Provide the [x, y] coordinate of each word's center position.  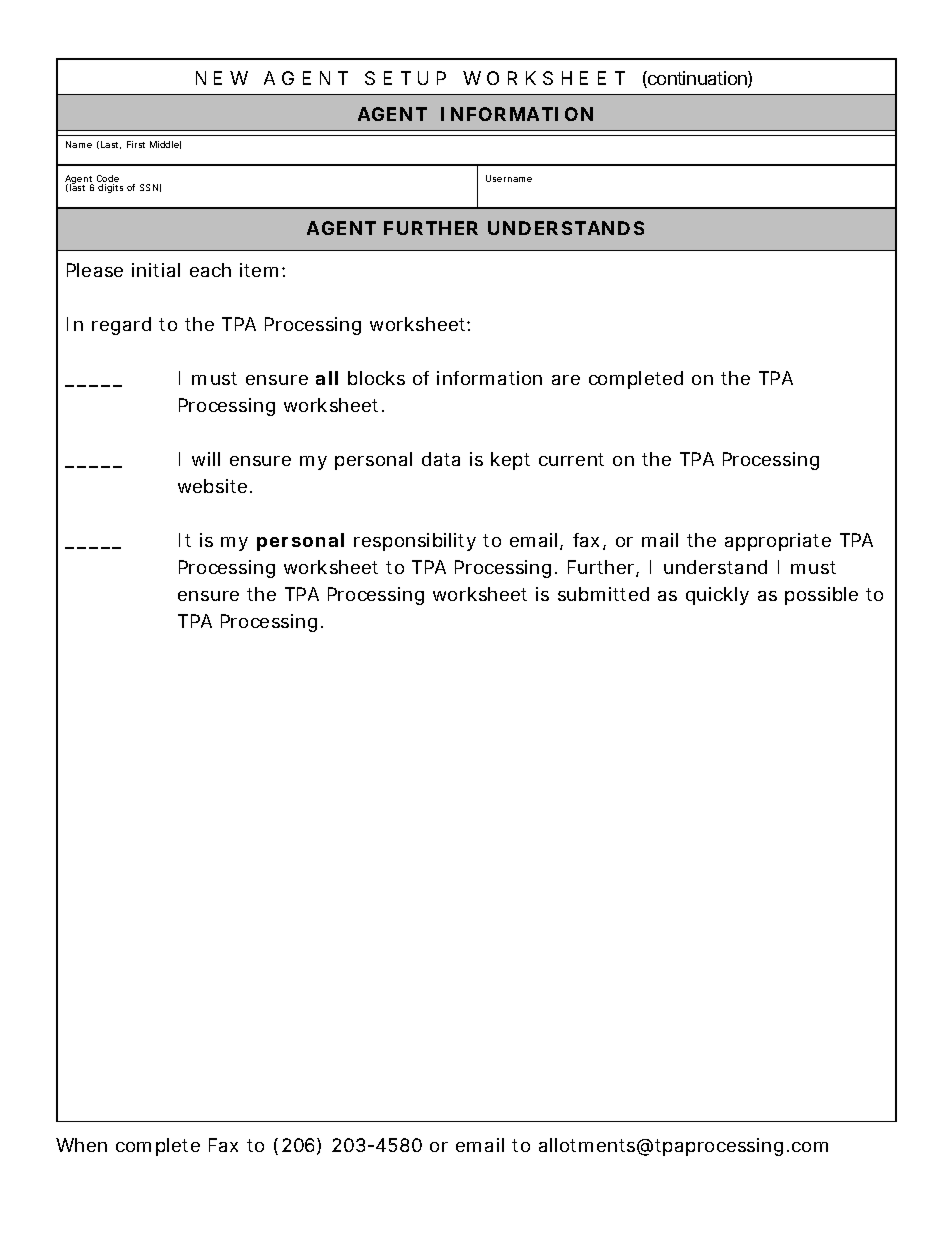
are [566, 380]
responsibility [415, 542]
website [212, 486]
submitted [603, 594]
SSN [149, 187]
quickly [717, 596]
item [259, 270]
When [81, 1145]
